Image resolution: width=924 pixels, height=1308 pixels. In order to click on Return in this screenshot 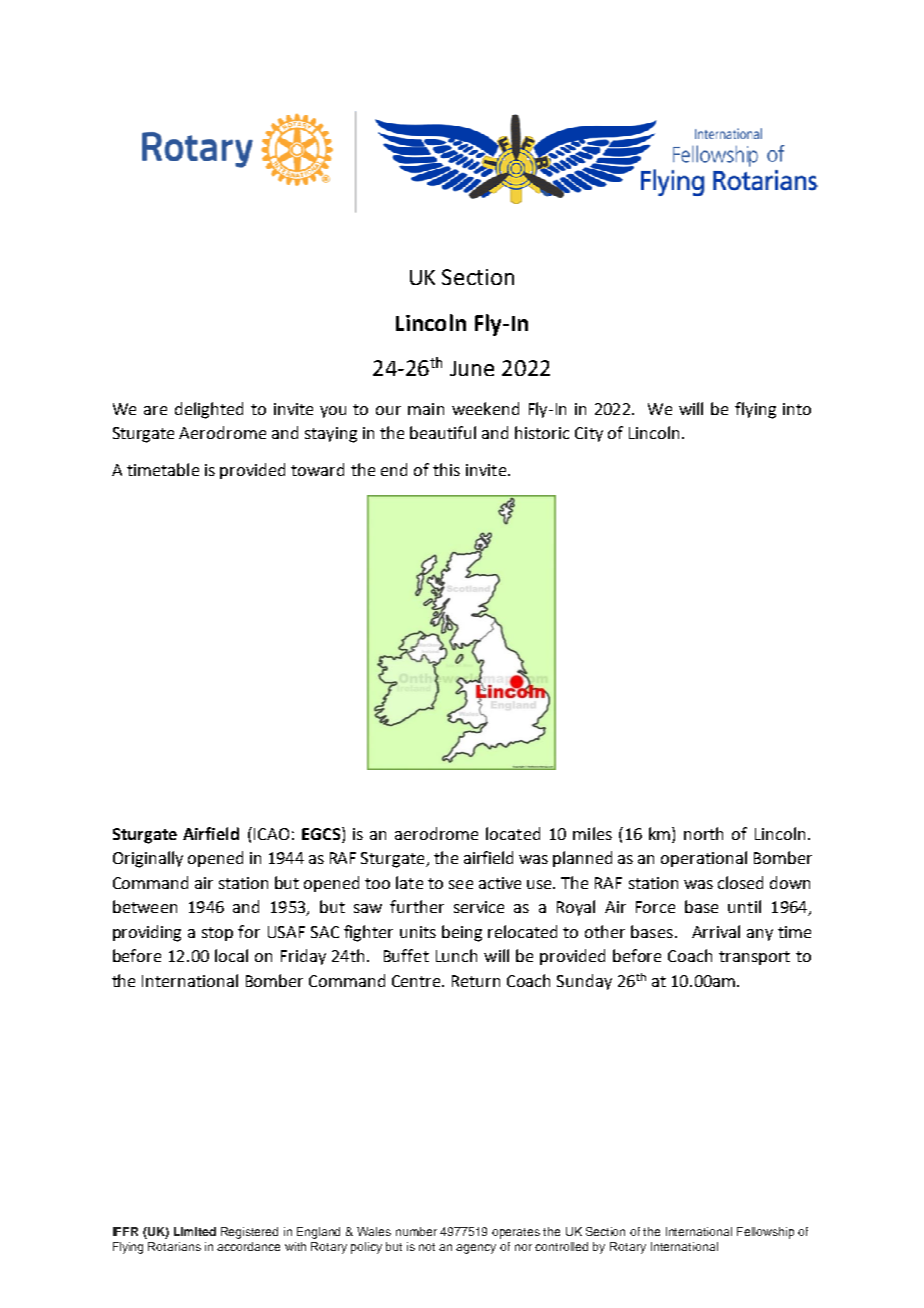, I will do `click(476, 981)`.
